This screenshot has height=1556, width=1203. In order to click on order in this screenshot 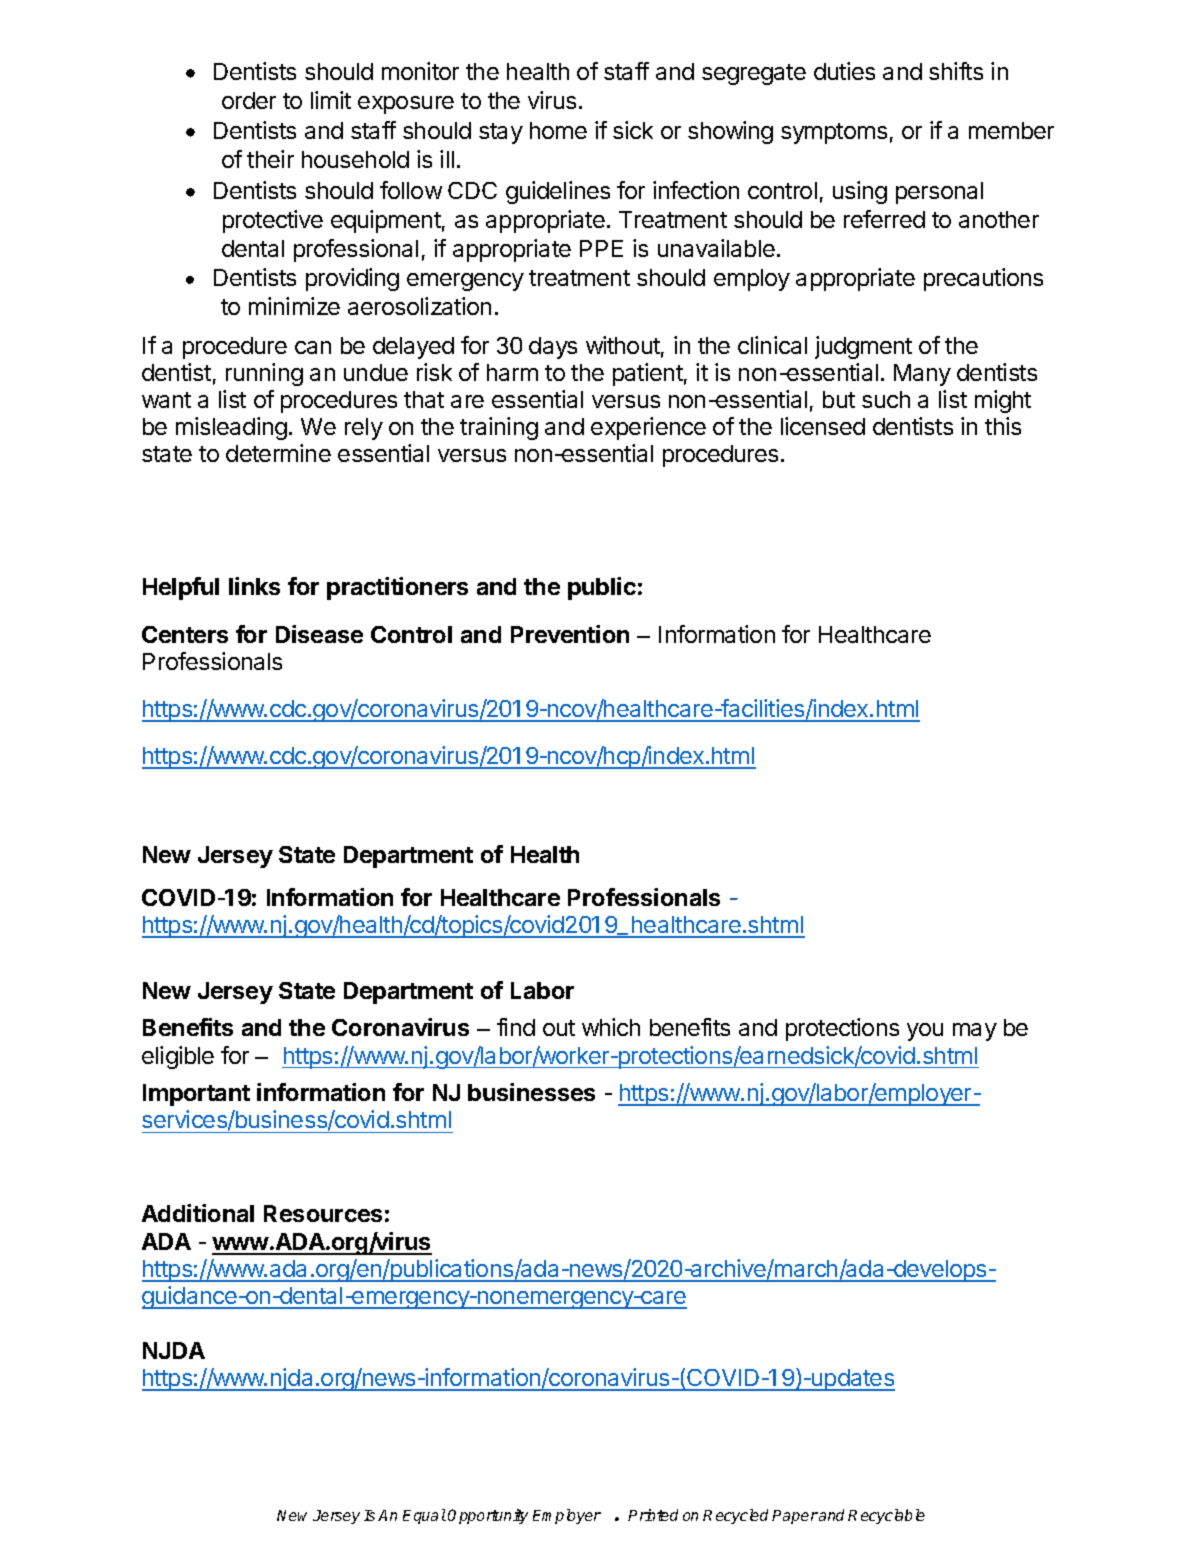, I will do `click(249, 100)`.
